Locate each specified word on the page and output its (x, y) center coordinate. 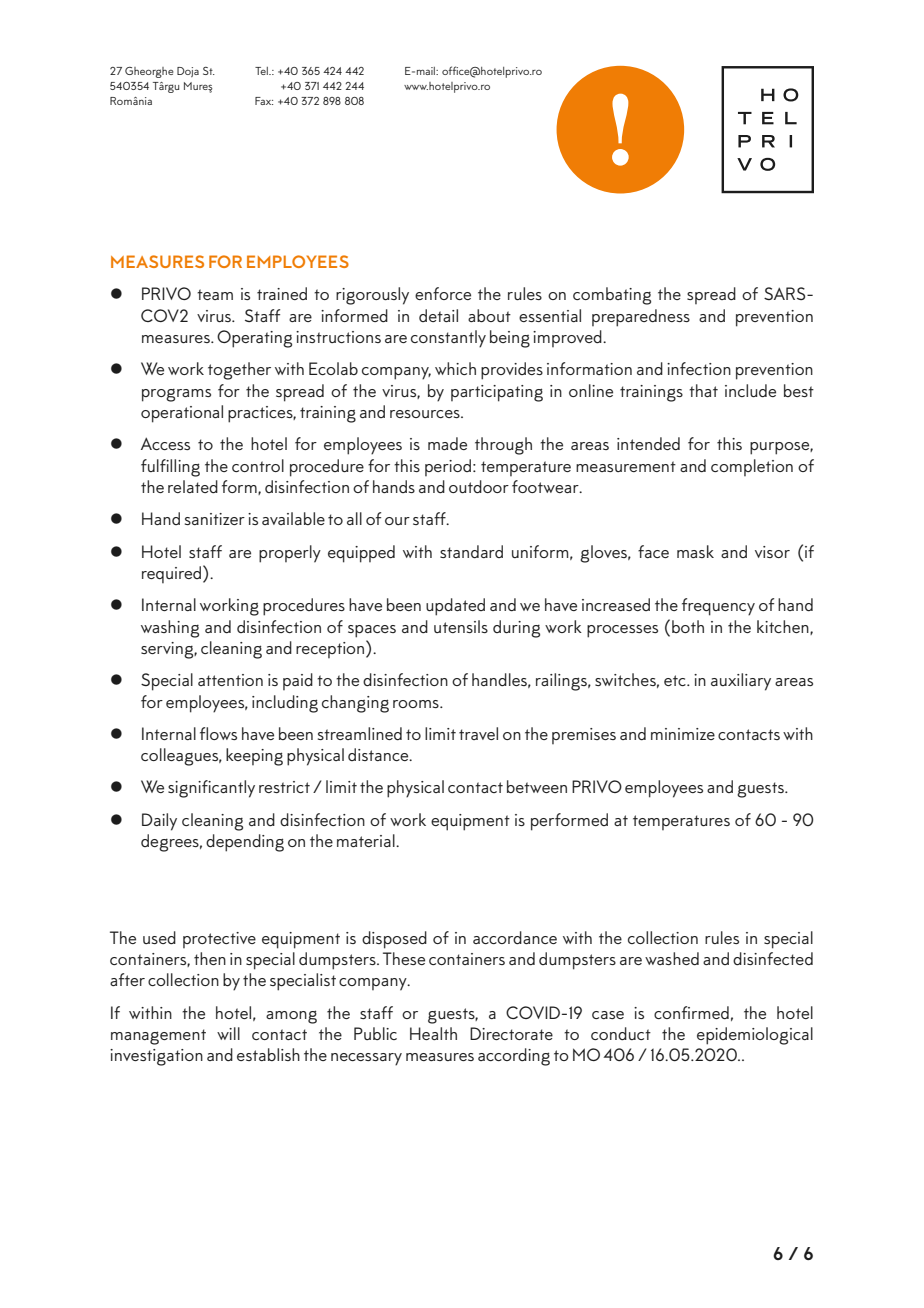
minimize (683, 734)
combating (612, 296)
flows (218, 733)
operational (182, 414)
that (703, 390)
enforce (443, 293)
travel (478, 733)
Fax (264, 101)
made (447, 443)
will (228, 1033)
